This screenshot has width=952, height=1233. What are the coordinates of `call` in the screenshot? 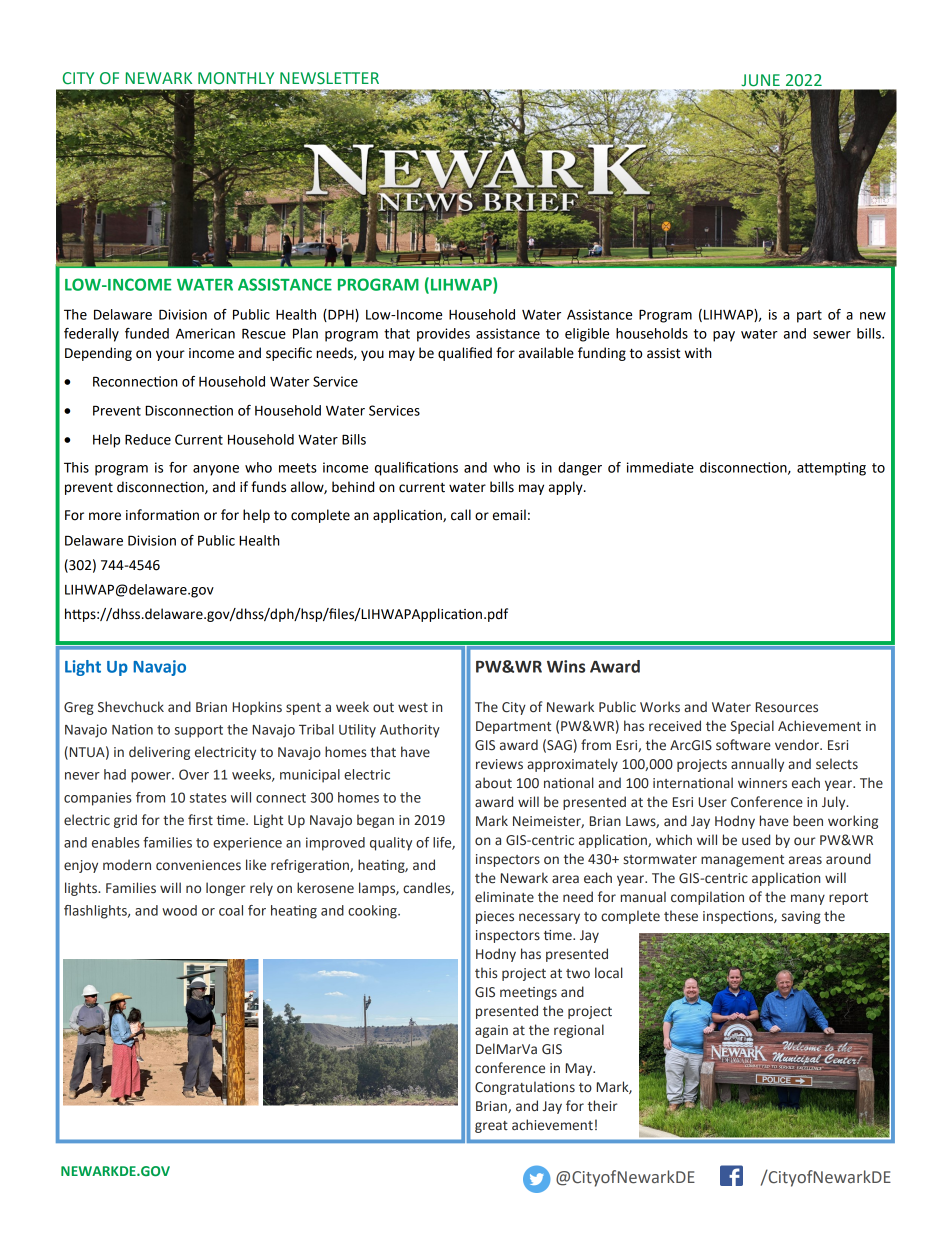 It's located at (461, 515).
